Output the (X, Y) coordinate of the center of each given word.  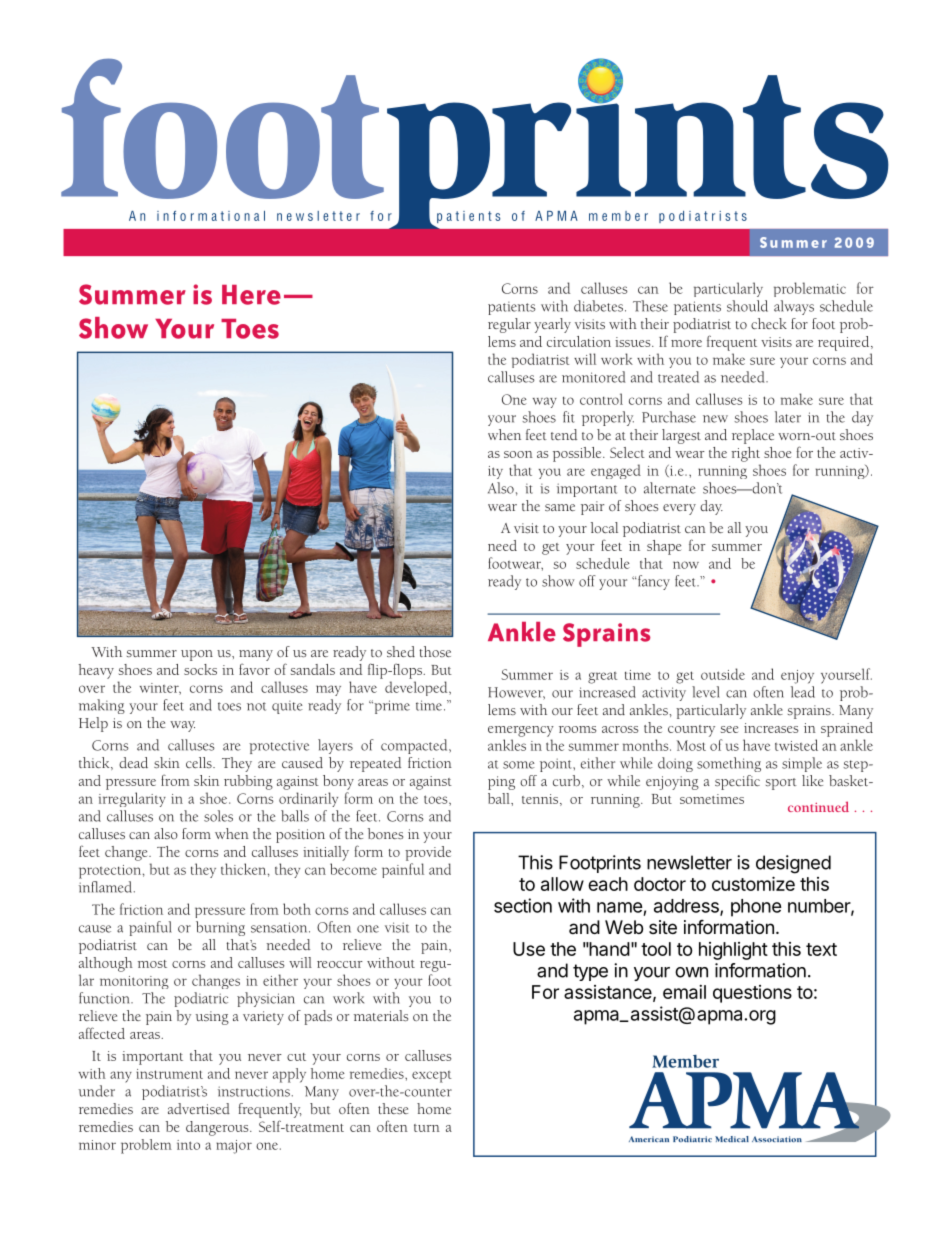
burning (220, 928)
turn (427, 1128)
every (679, 509)
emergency (521, 731)
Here (251, 295)
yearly (552, 325)
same (560, 507)
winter (160, 689)
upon (197, 655)
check (769, 323)
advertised (199, 1108)
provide (428, 853)
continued (818, 806)
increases (771, 728)
